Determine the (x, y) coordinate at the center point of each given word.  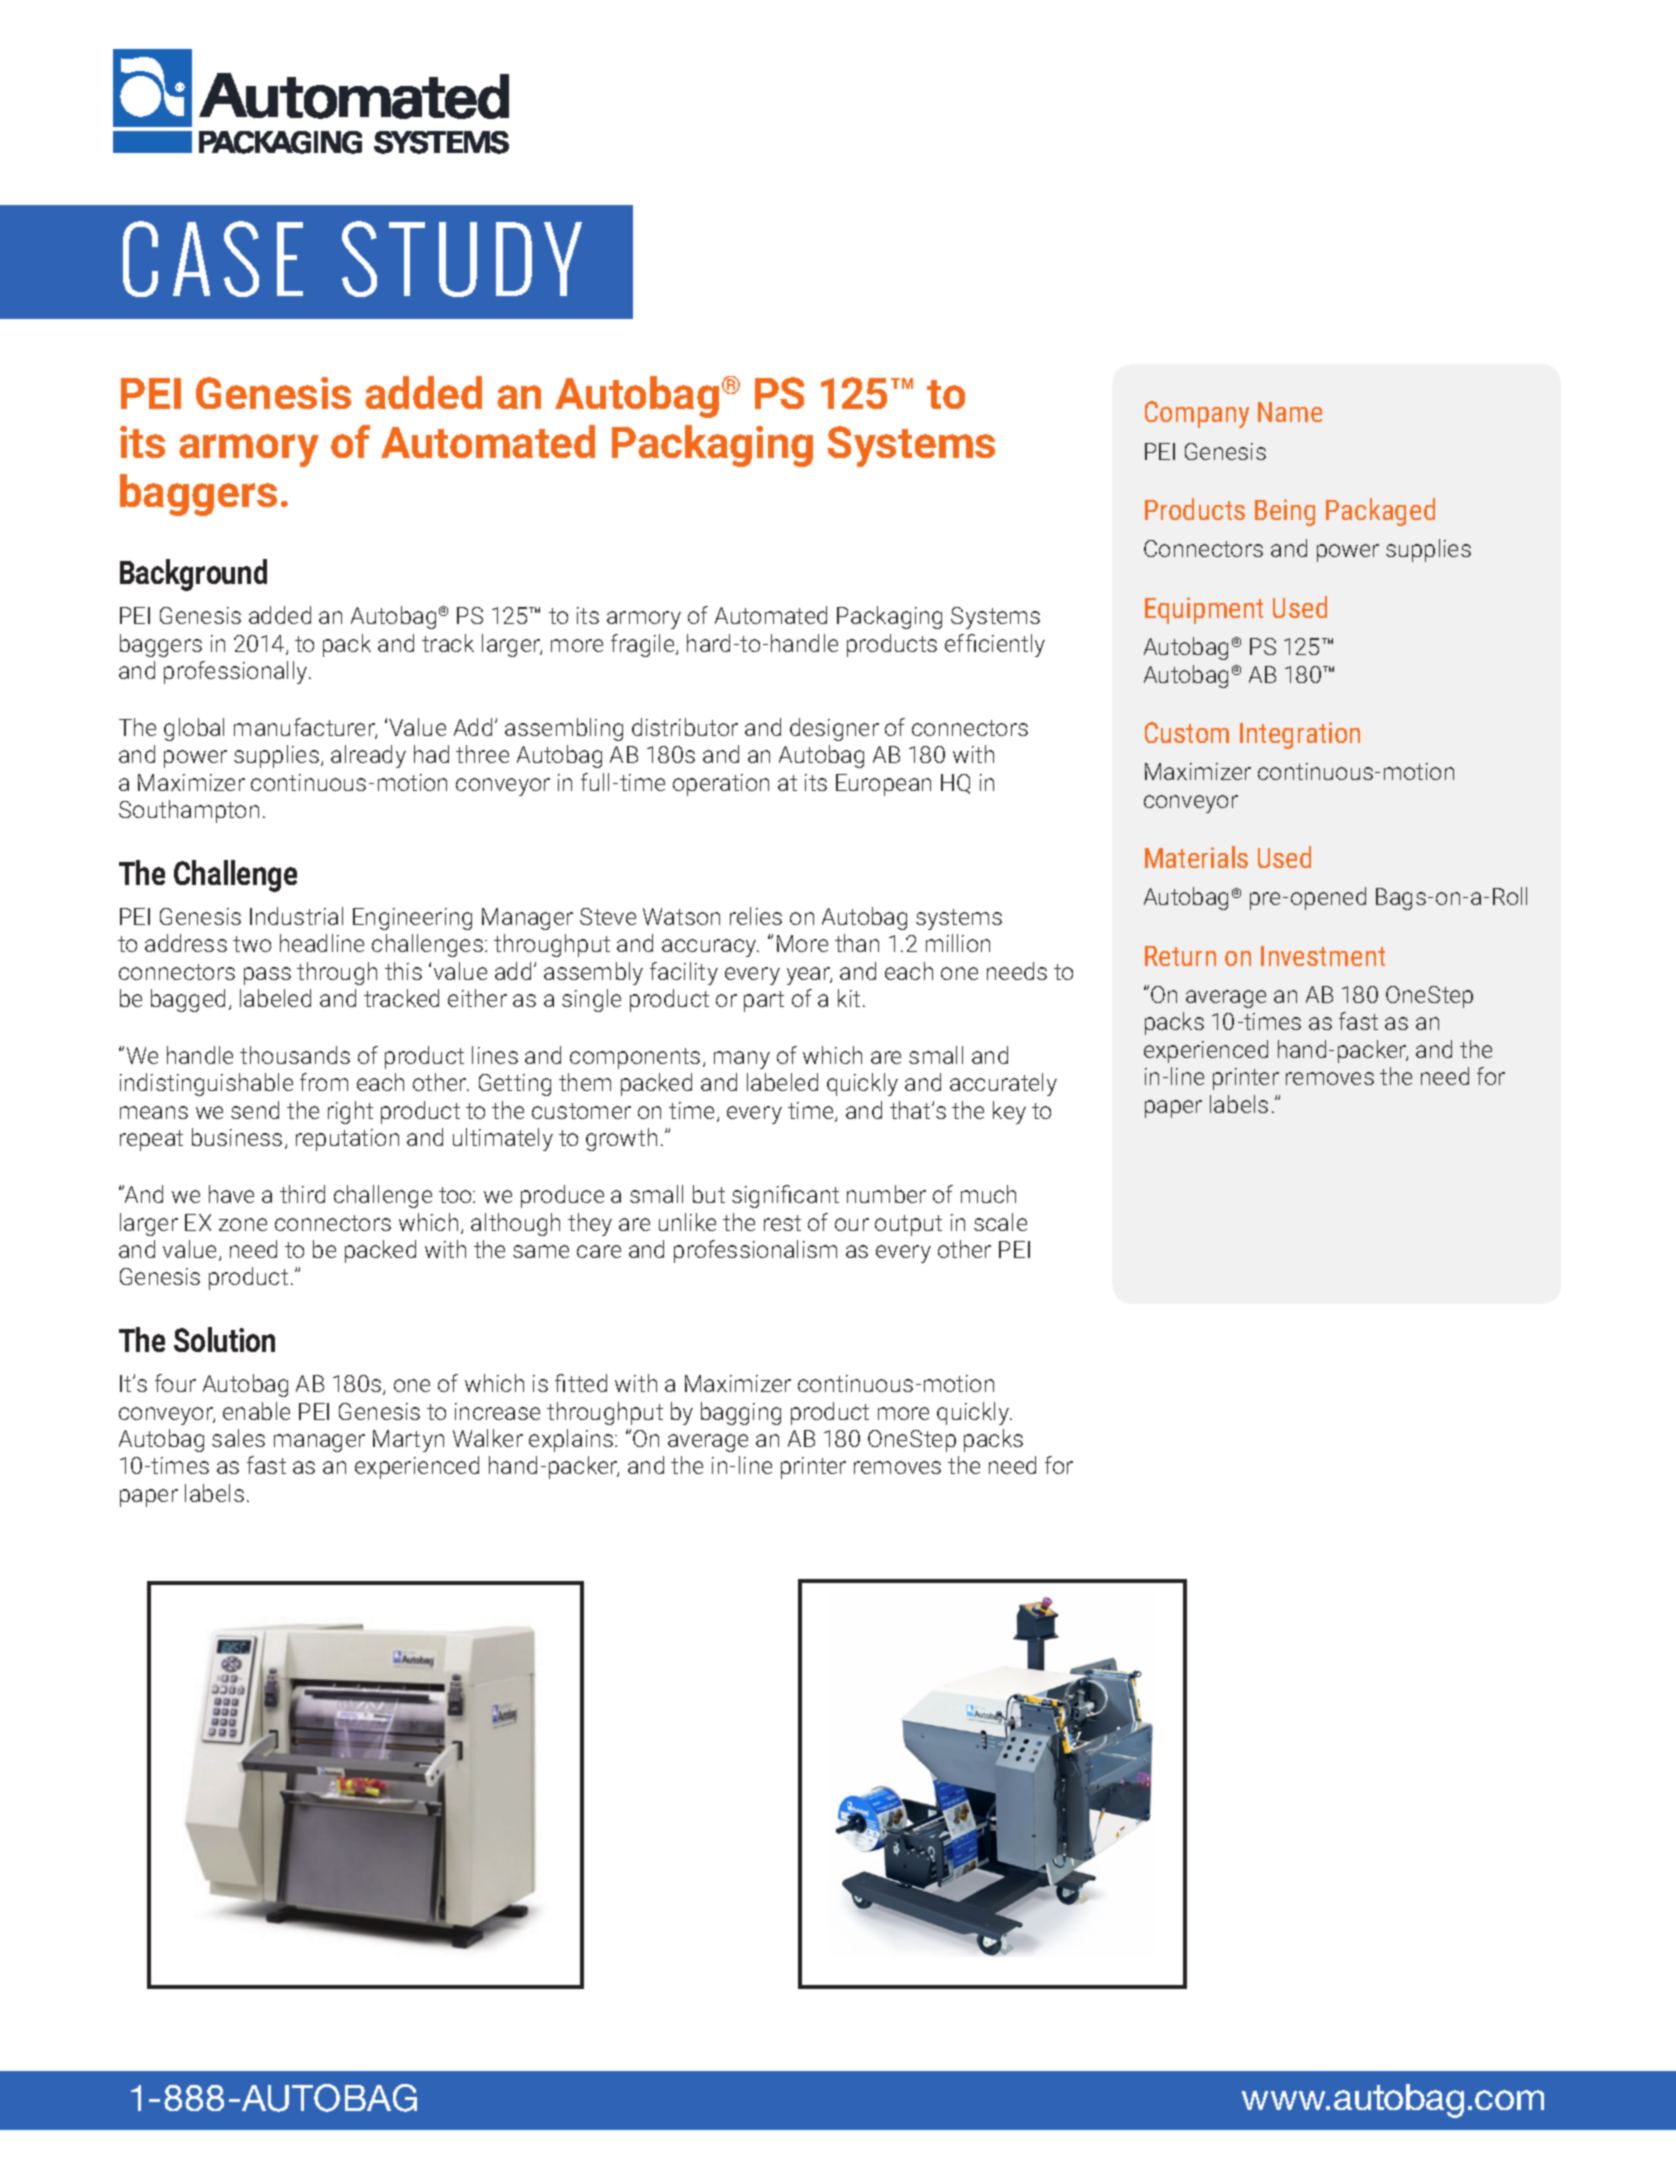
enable (256, 1411)
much (988, 1194)
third (302, 1194)
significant (785, 1196)
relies (756, 916)
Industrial (296, 916)
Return (1180, 956)
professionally (237, 672)
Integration (1300, 735)
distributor (685, 727)
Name (1290, 412)
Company (1197, 414)
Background (193, 575)
